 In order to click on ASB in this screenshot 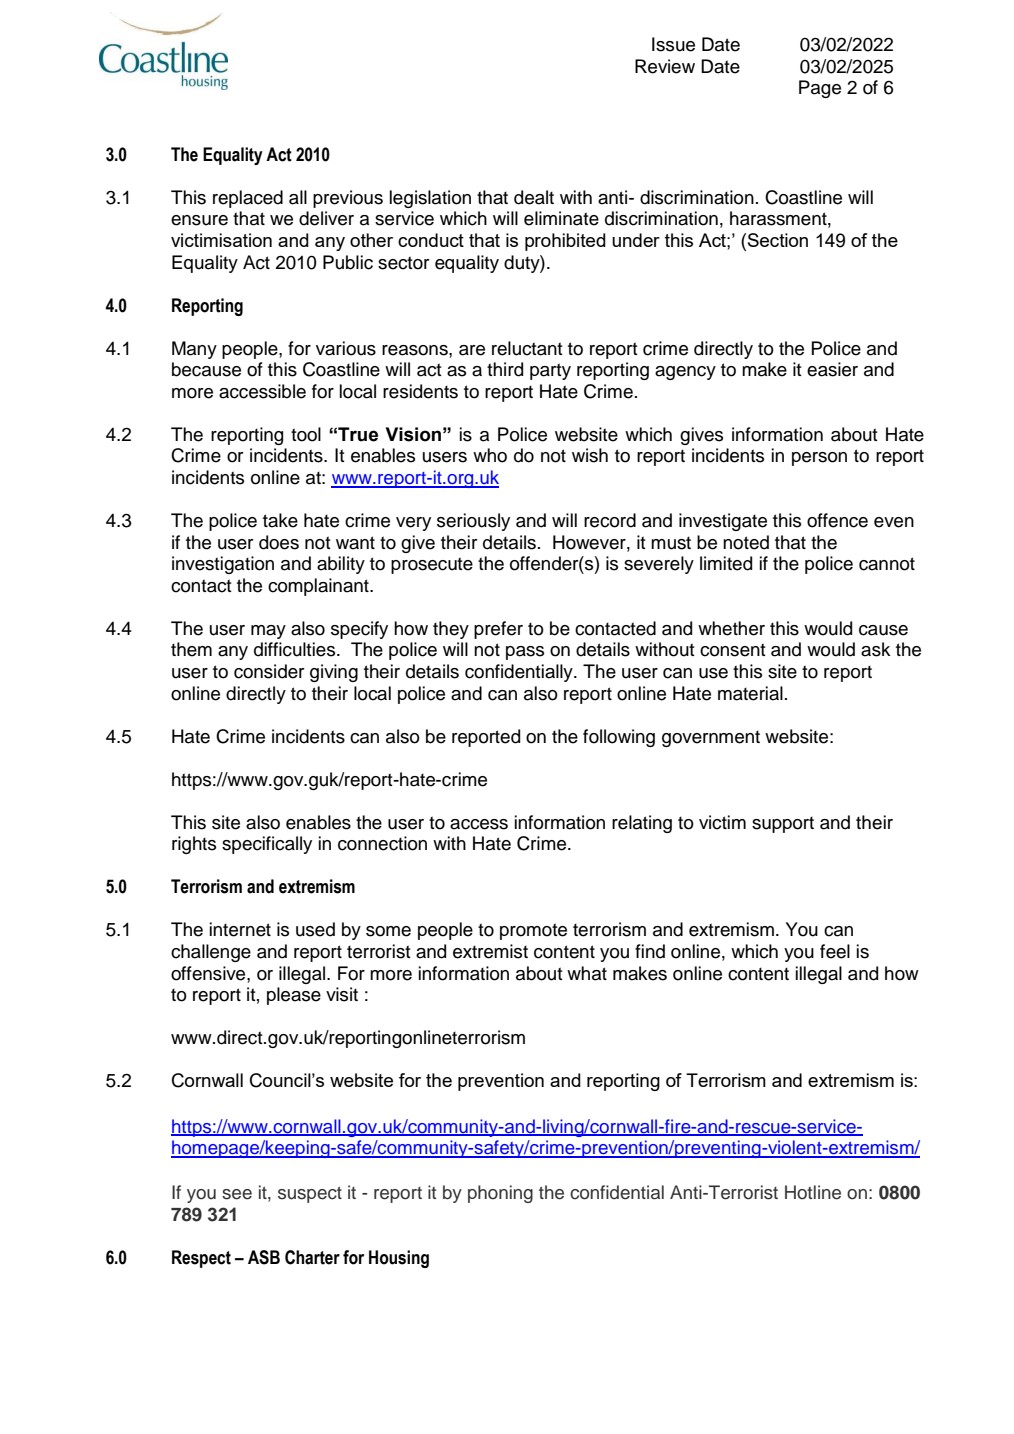, I will do `click(264, 1257)`.
